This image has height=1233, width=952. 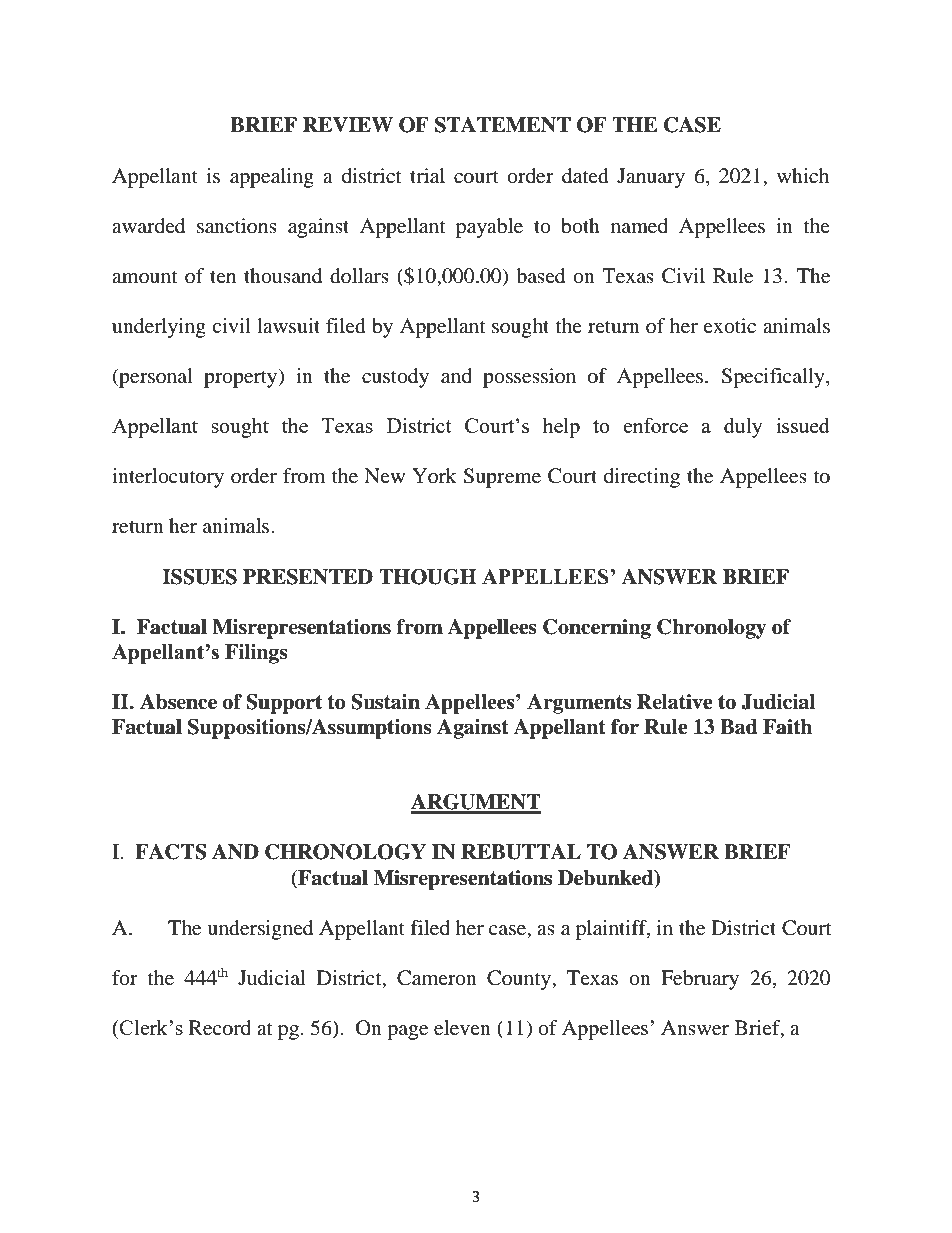 What do you see at coordinates (220, 1028) in the image?
I see `Record` at bounding box center [220, 1028].
